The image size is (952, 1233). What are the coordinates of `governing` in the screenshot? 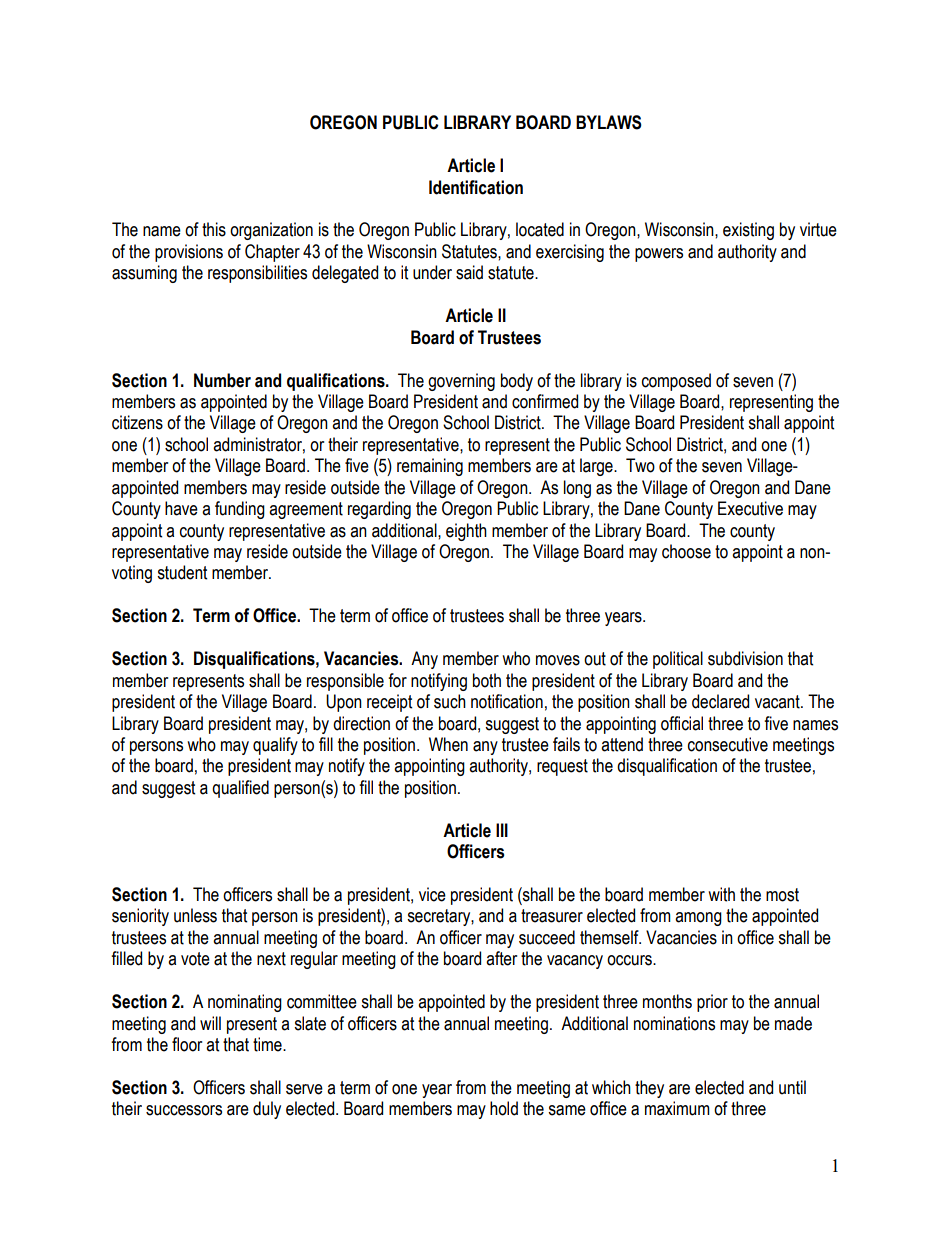 It's located at (461, 382).
